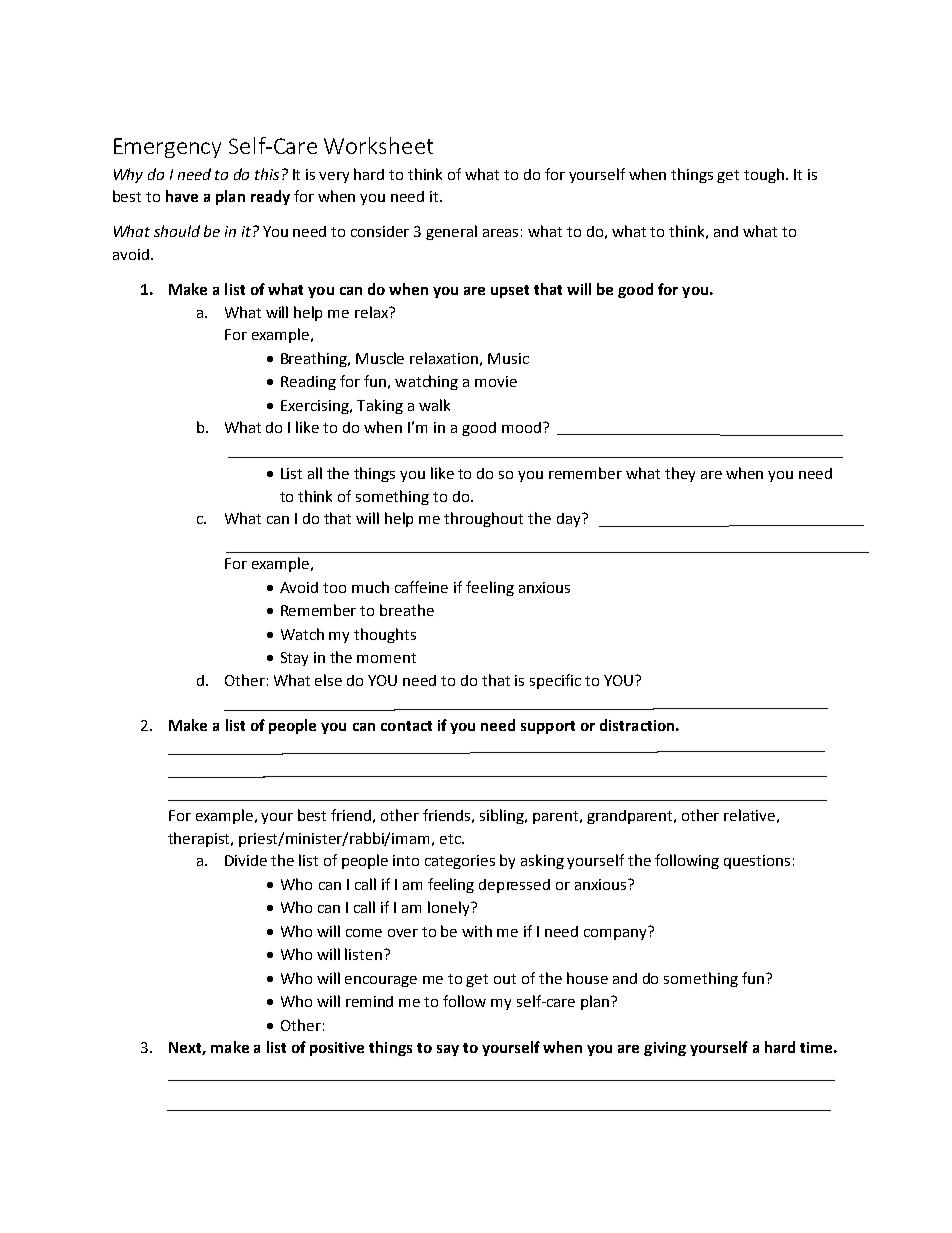 Image resolution: width=952 pixels, height=1233 pixels. I want to click on walk, so click(434, 405).
